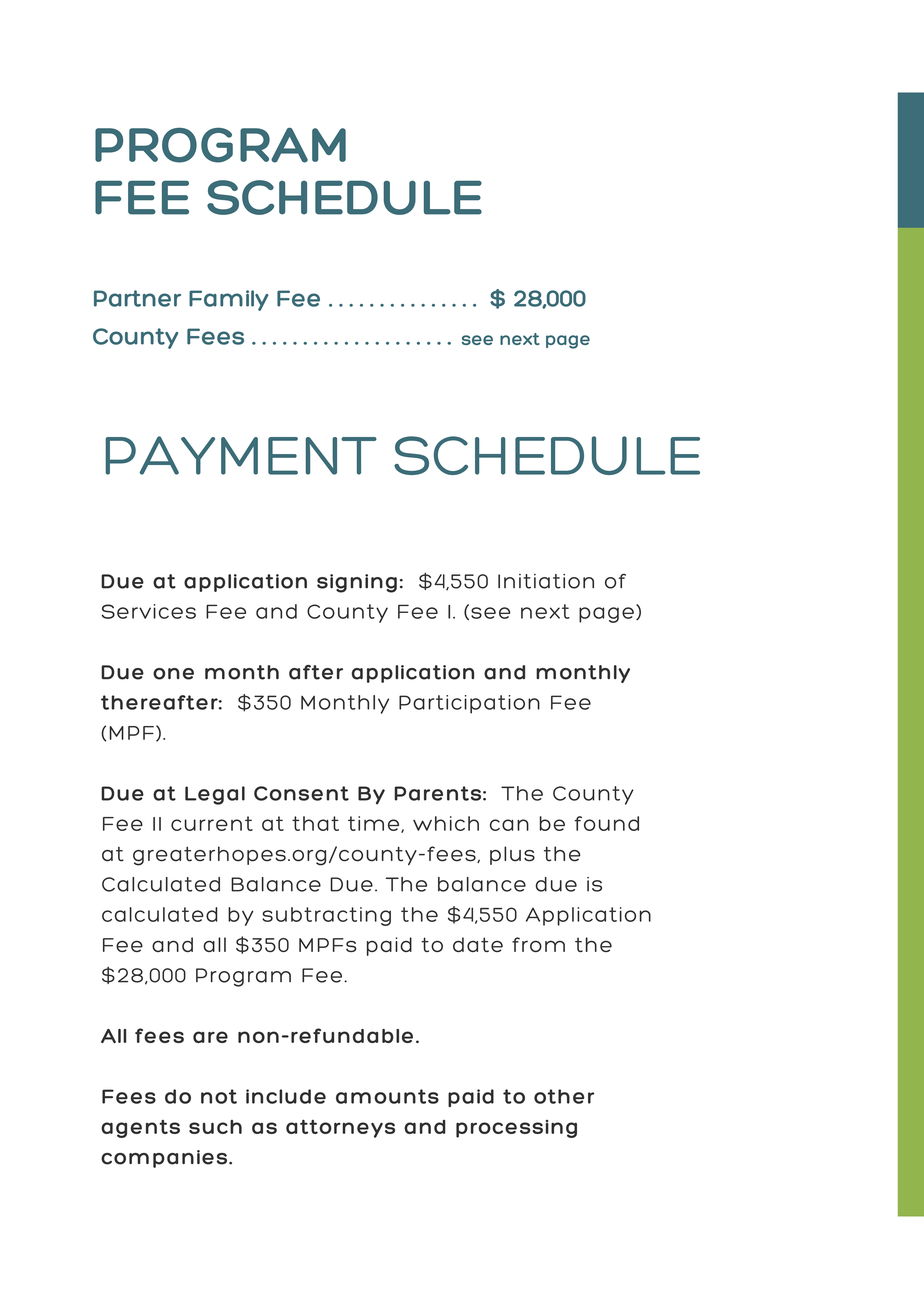 The height and width of the screenshot is (1308, 924). I want to click on Initiation, so click(546, 581).
